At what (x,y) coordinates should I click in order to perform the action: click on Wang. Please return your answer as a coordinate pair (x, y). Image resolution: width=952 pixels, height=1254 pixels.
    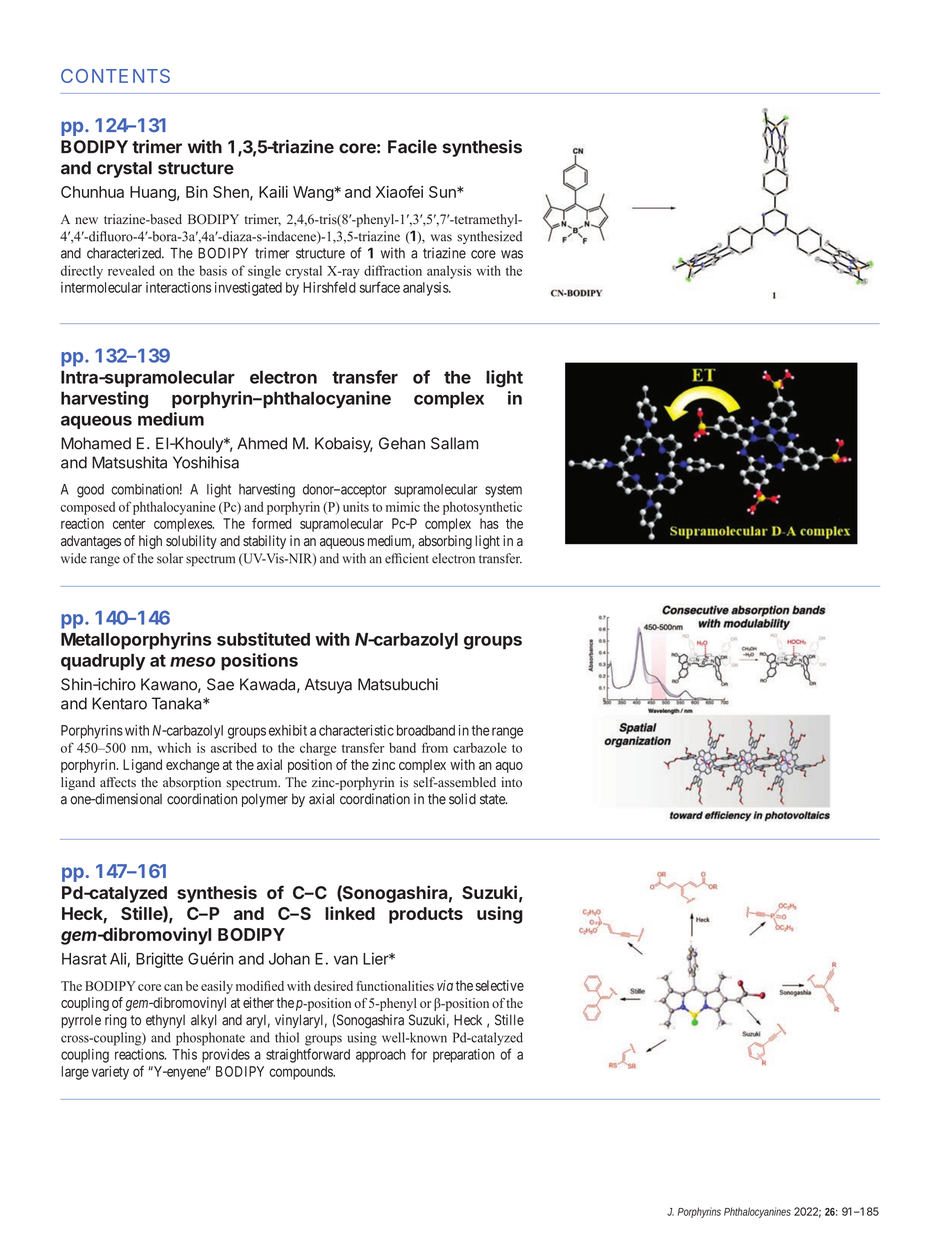
    Looking at the image, I should click on (313, 193).
